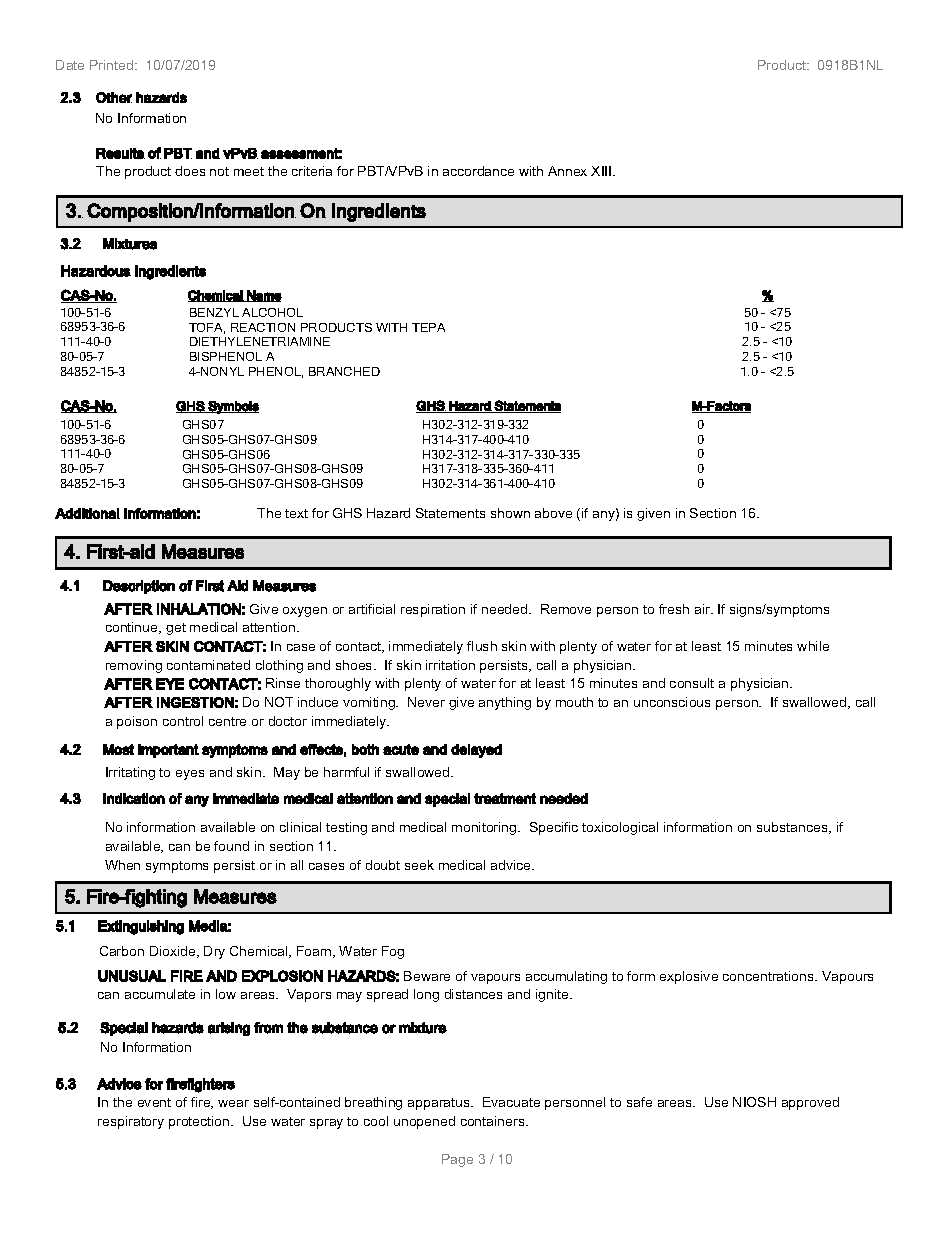  I want to click on air, so click(704, 609).
